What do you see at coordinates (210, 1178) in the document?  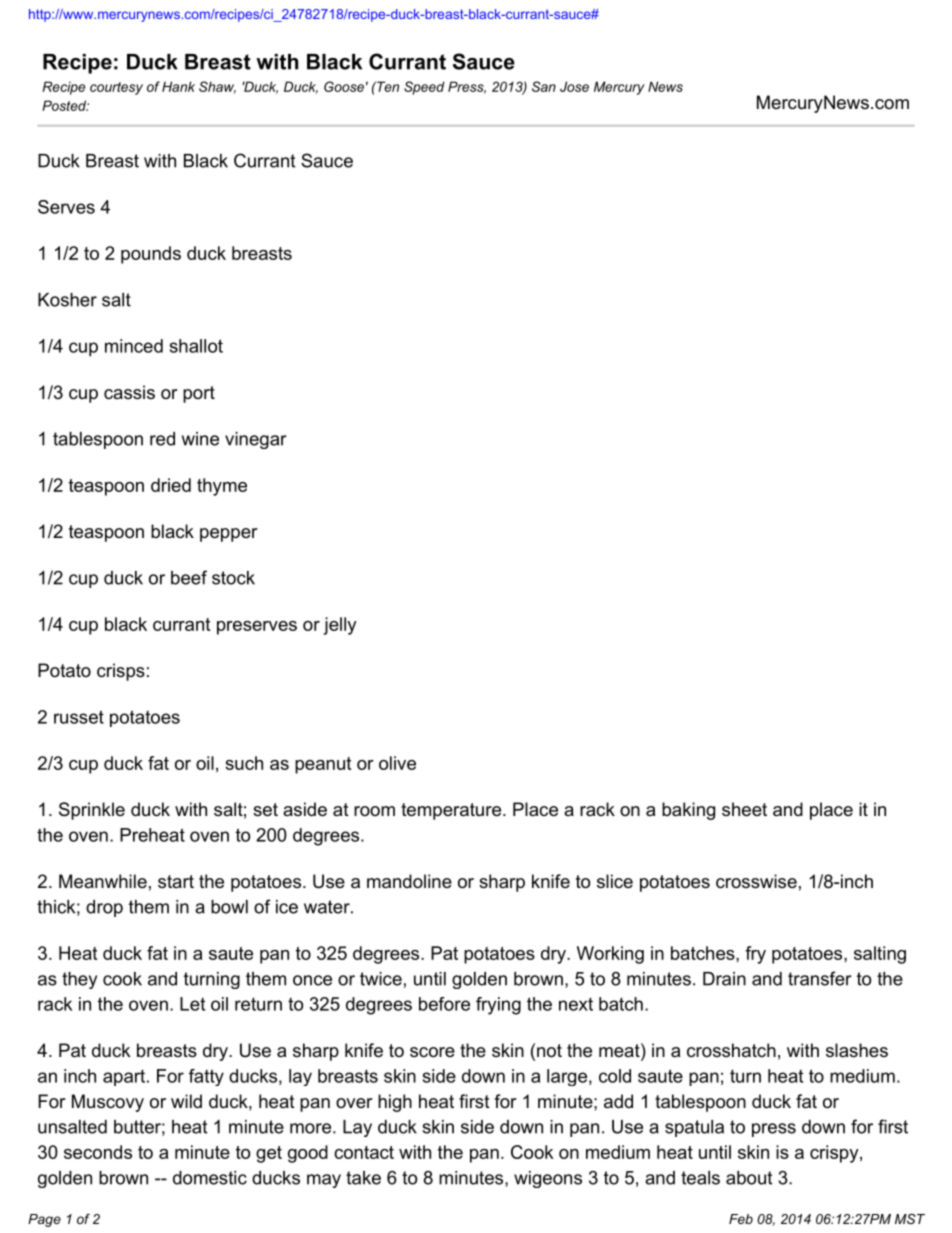 I see `domestic` at bounding box center [210, 1178].
